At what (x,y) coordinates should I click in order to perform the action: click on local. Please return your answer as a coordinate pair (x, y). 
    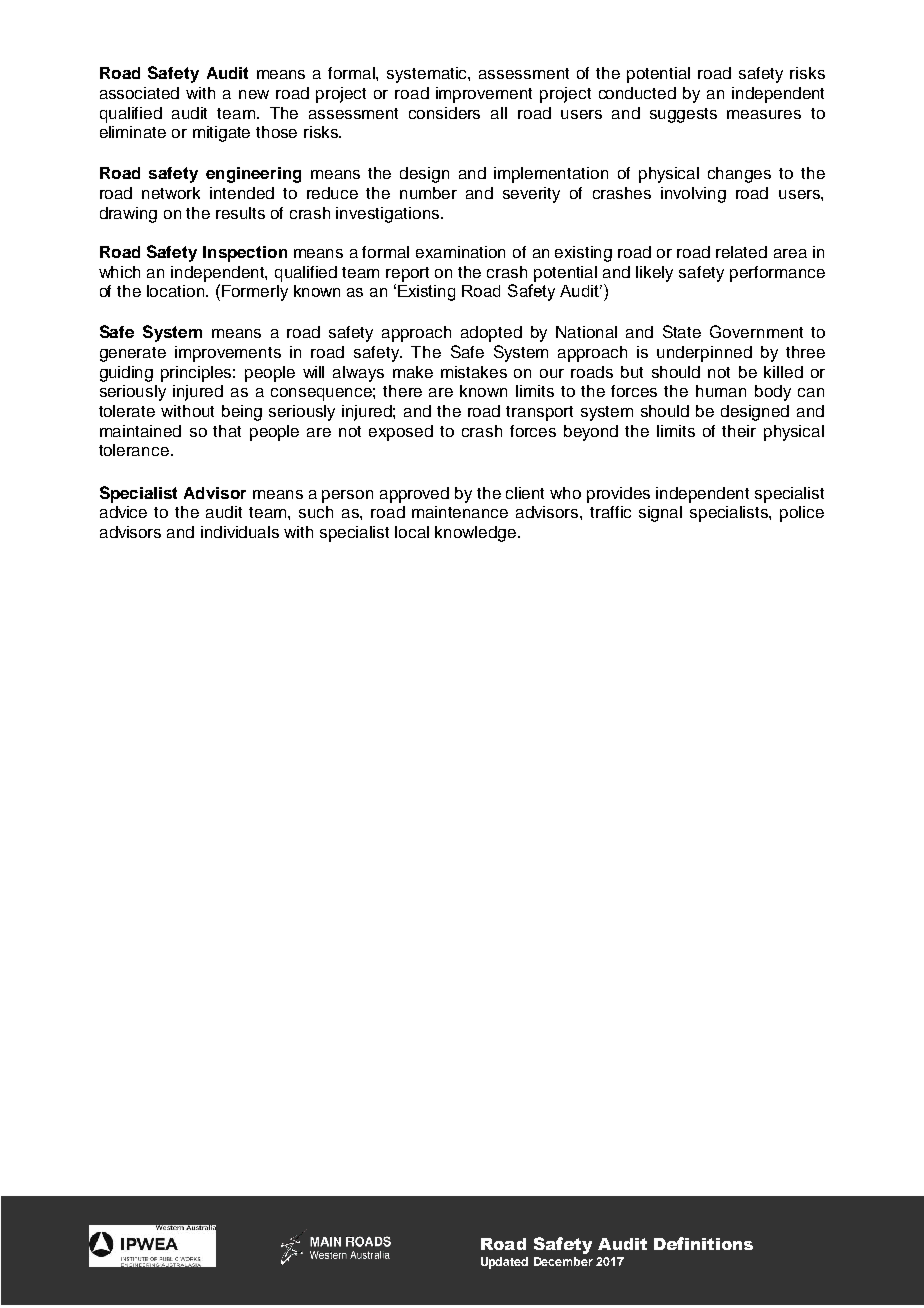
    Looking at the image, I should click on (412, 532).
